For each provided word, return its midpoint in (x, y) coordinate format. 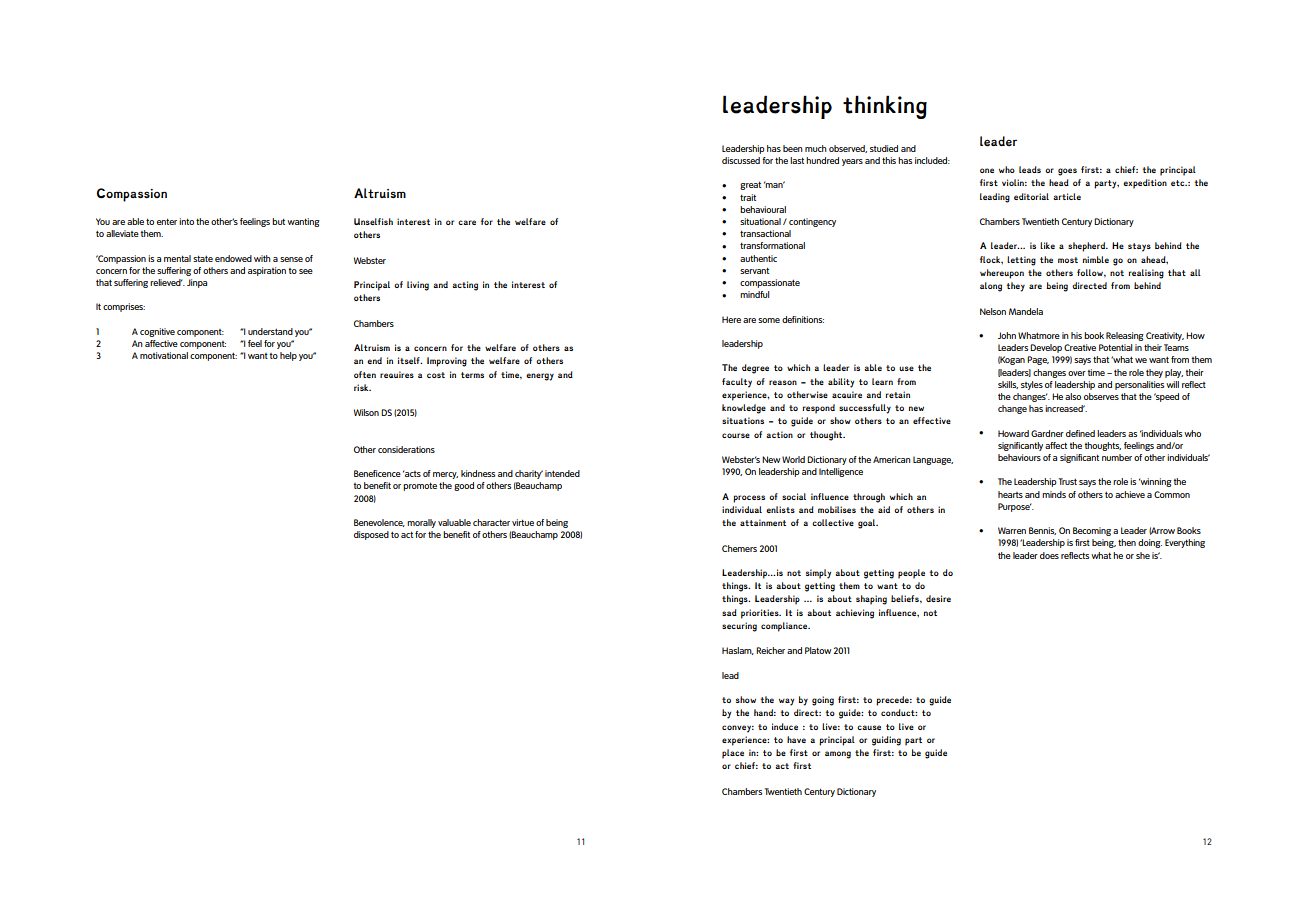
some (769, 320)
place (733, 754)
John (1007, 335)
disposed (371, 535)
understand (270, 331)
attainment (763, 522)
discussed (741, 160)
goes (1067, 172)
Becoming (1092, 531)
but (278, 221)
